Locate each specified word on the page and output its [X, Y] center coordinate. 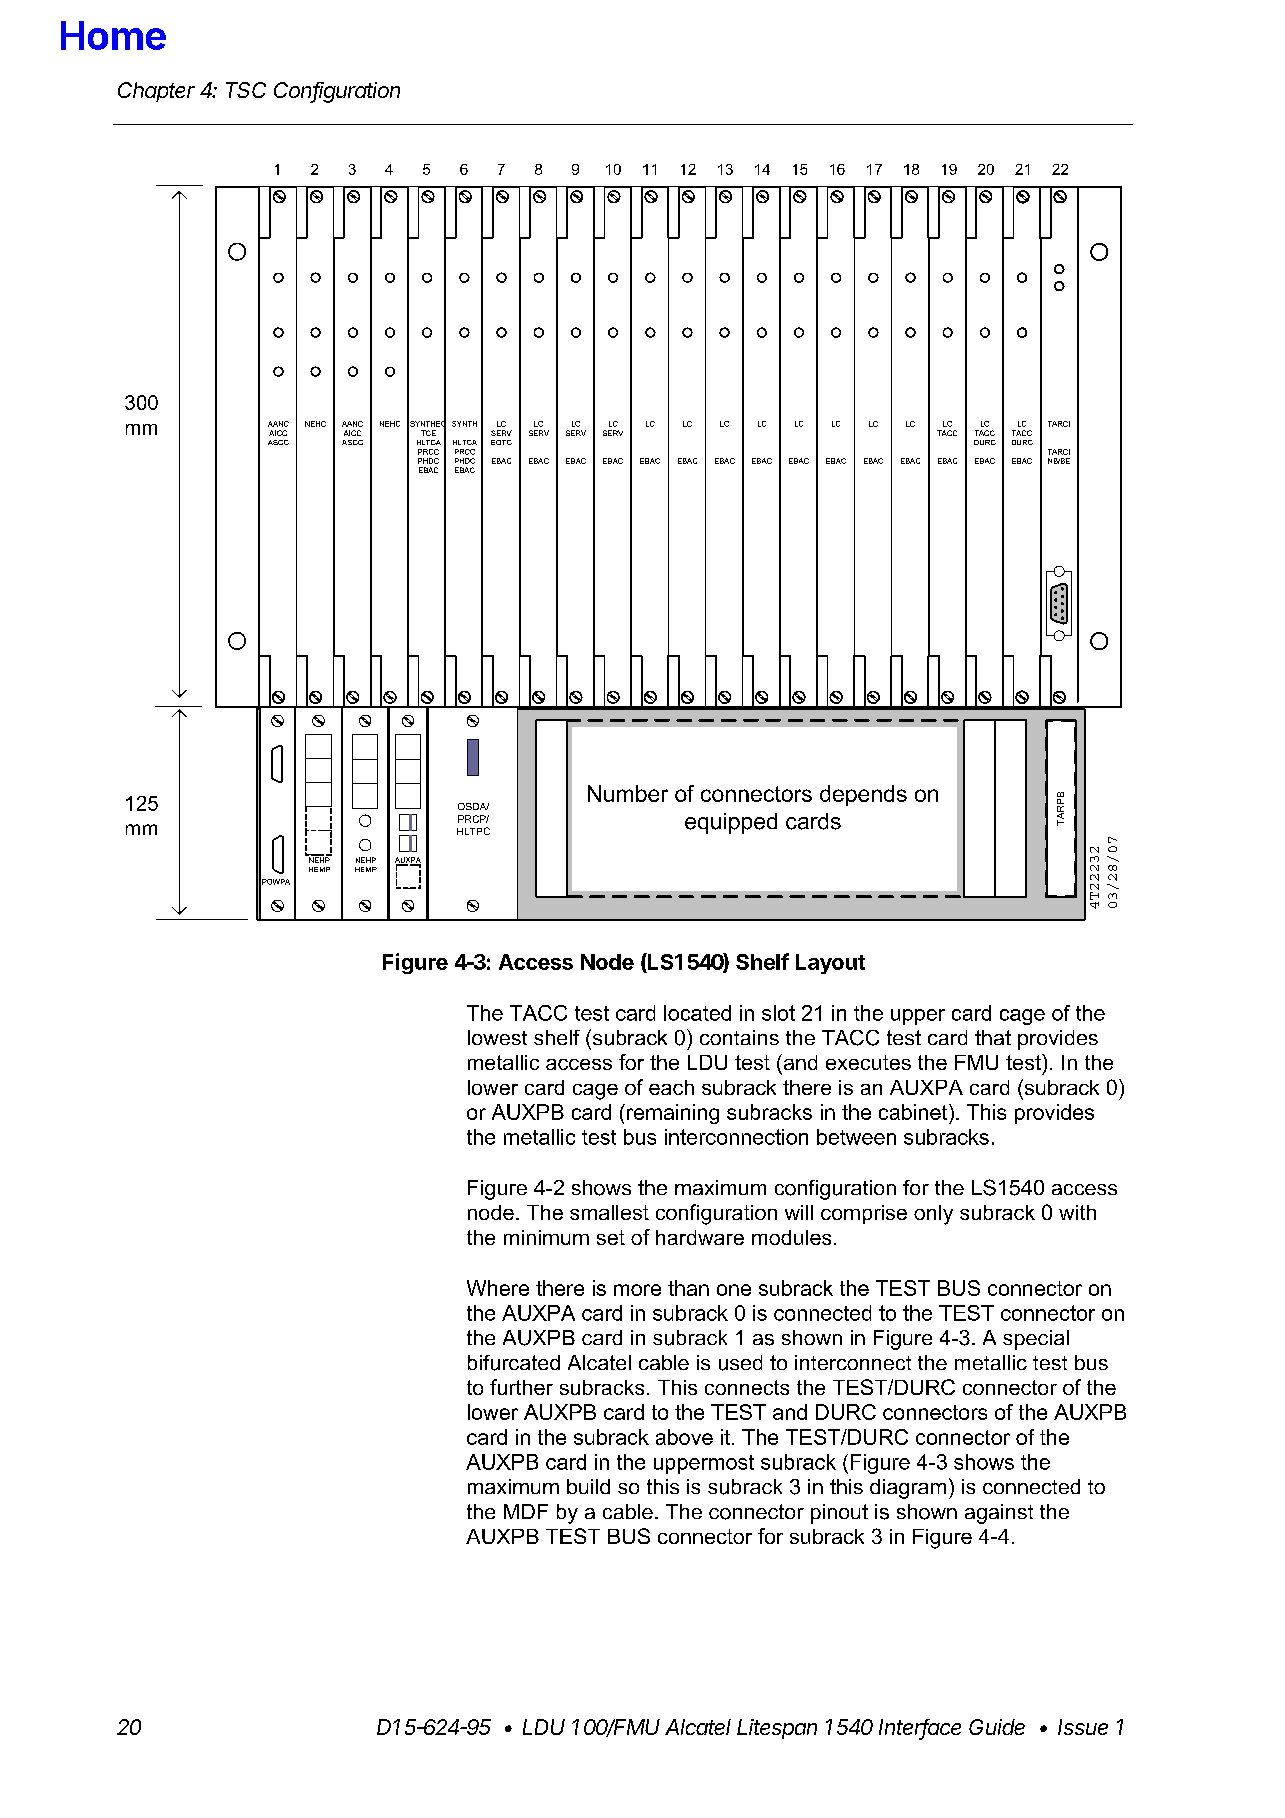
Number [628, 793]
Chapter [156, 92]
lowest [497, 1037]
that [993, 1037]
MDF [526, 1511]
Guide [997, 1727]
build [588, 1486]
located [697, 1013]
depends [863, 795]
